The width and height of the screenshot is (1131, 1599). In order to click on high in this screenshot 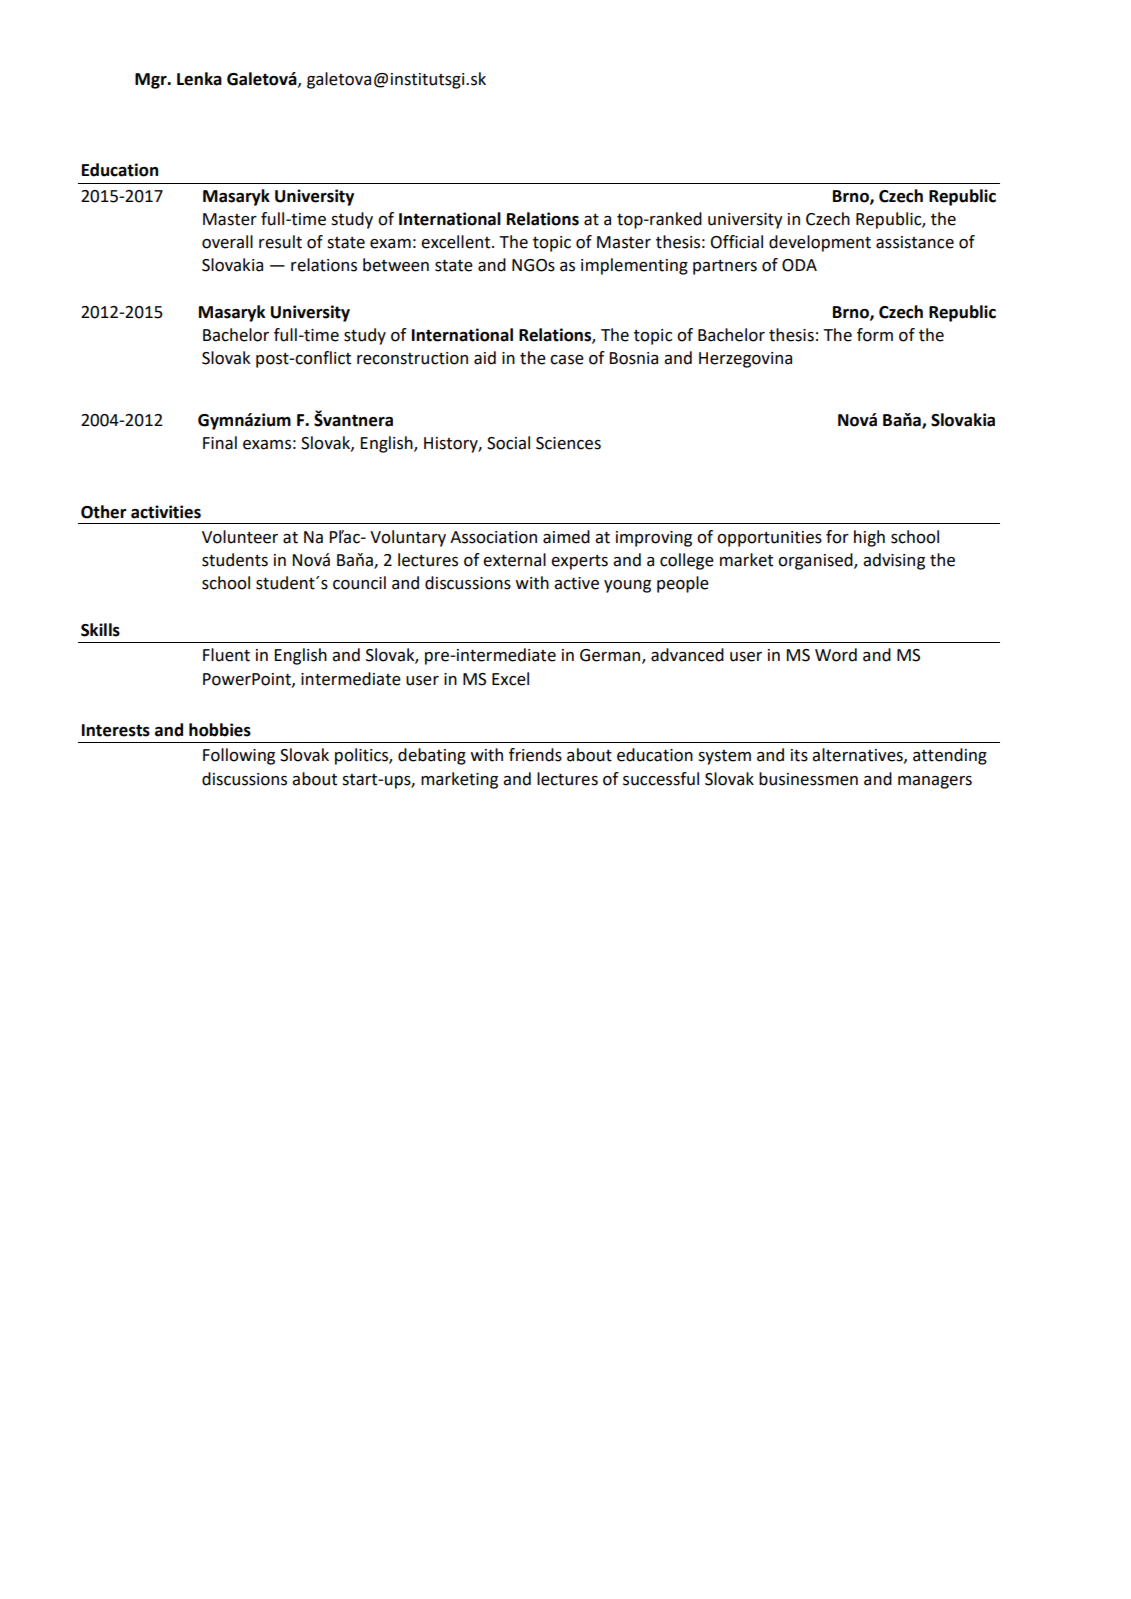, I will do `click(869, 538)`.
